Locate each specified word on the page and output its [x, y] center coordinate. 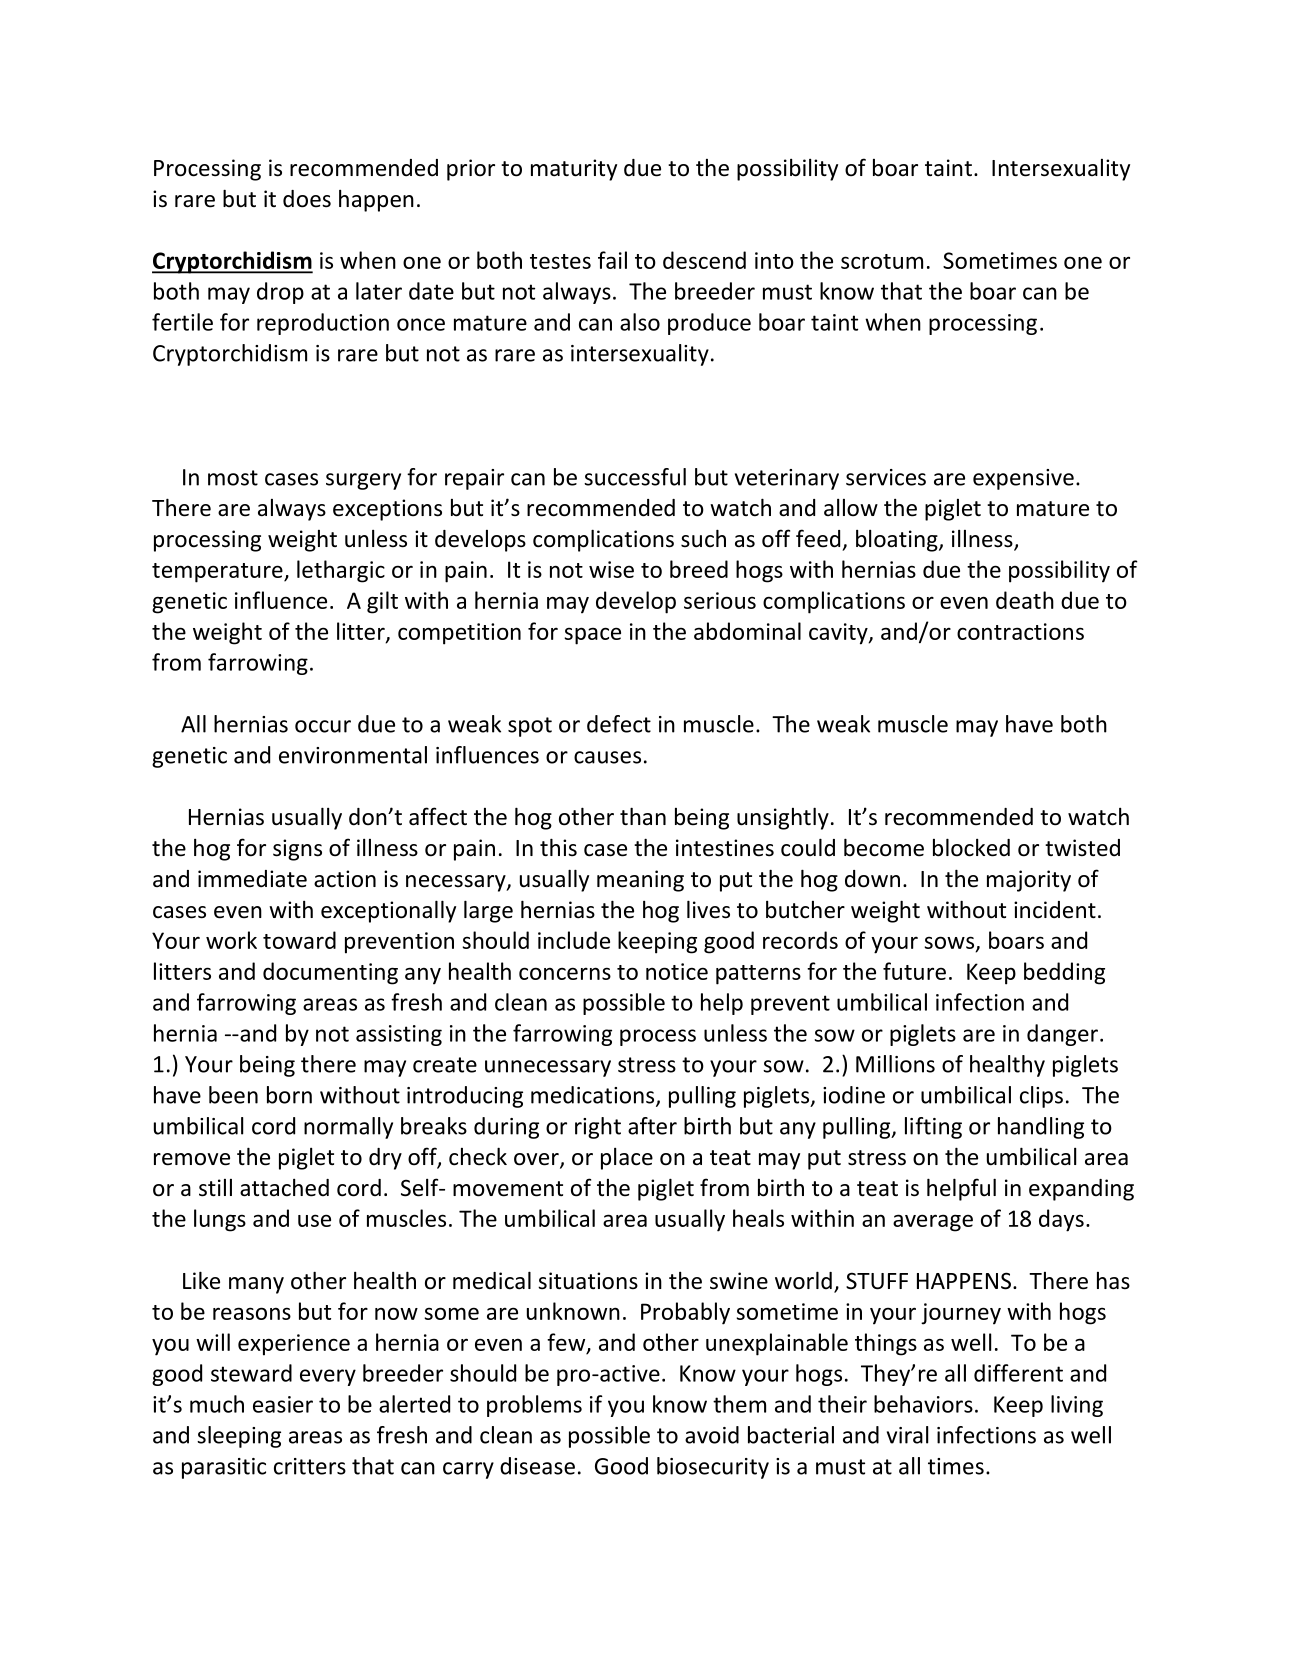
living [1077, 1406]
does [307, 199]
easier [283, 1404]
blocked [971, 847]
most [233, 478]
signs [297, 850]
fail [612, 260]
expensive [1023, 479]
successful [635, 477]
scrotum [882, 261]
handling [1041, 1128]
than [643, 816]
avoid [712, 1435]
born [289, 1095]
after [652, 1126]
